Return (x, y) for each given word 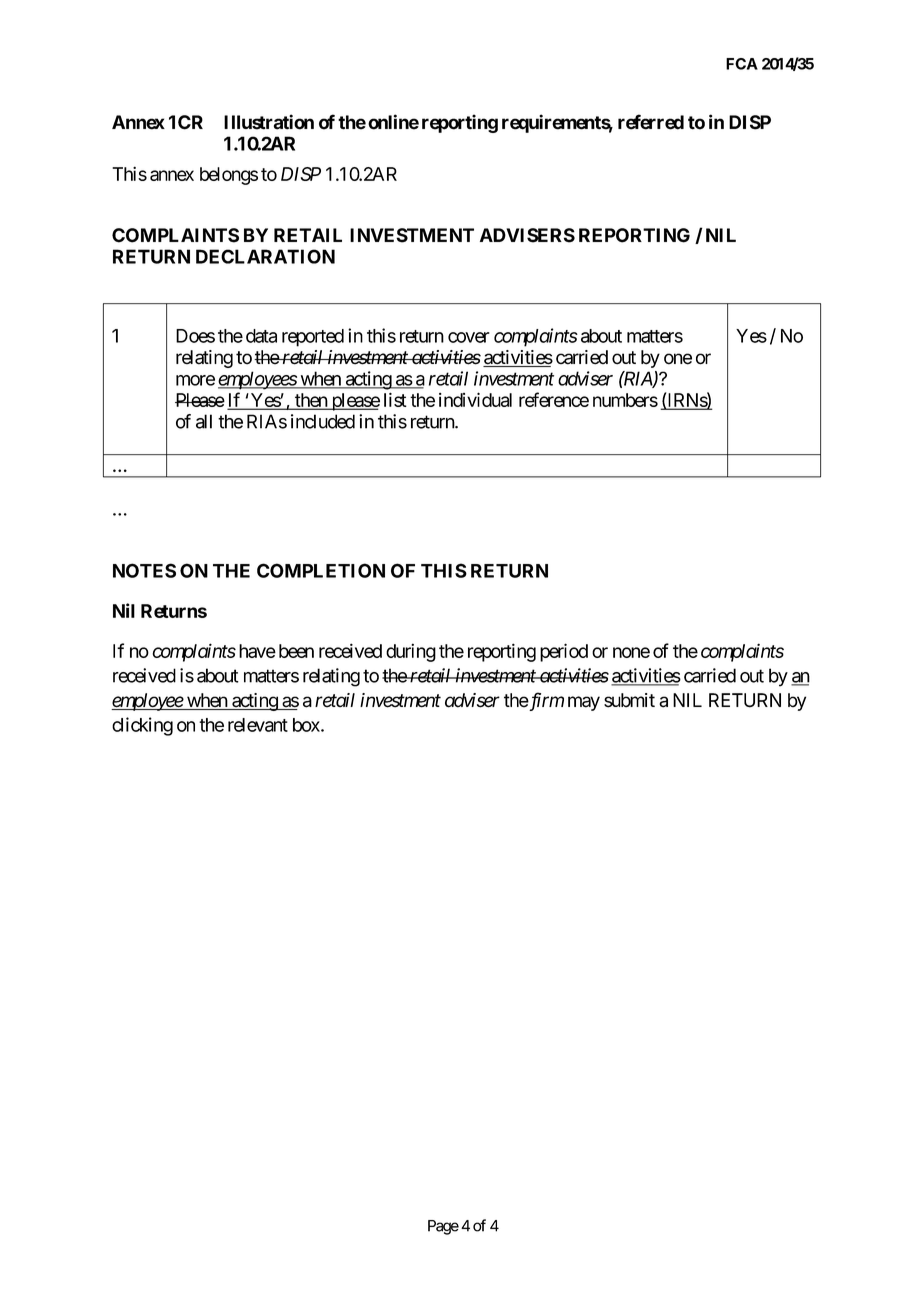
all (204, 421)
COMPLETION (321, 570)
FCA (742, 64)
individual (475, 399)
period (564, 652)
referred (651, 122)
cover (469, 337)
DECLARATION (265, 256)
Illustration (269, 122)
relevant (258, 725)
